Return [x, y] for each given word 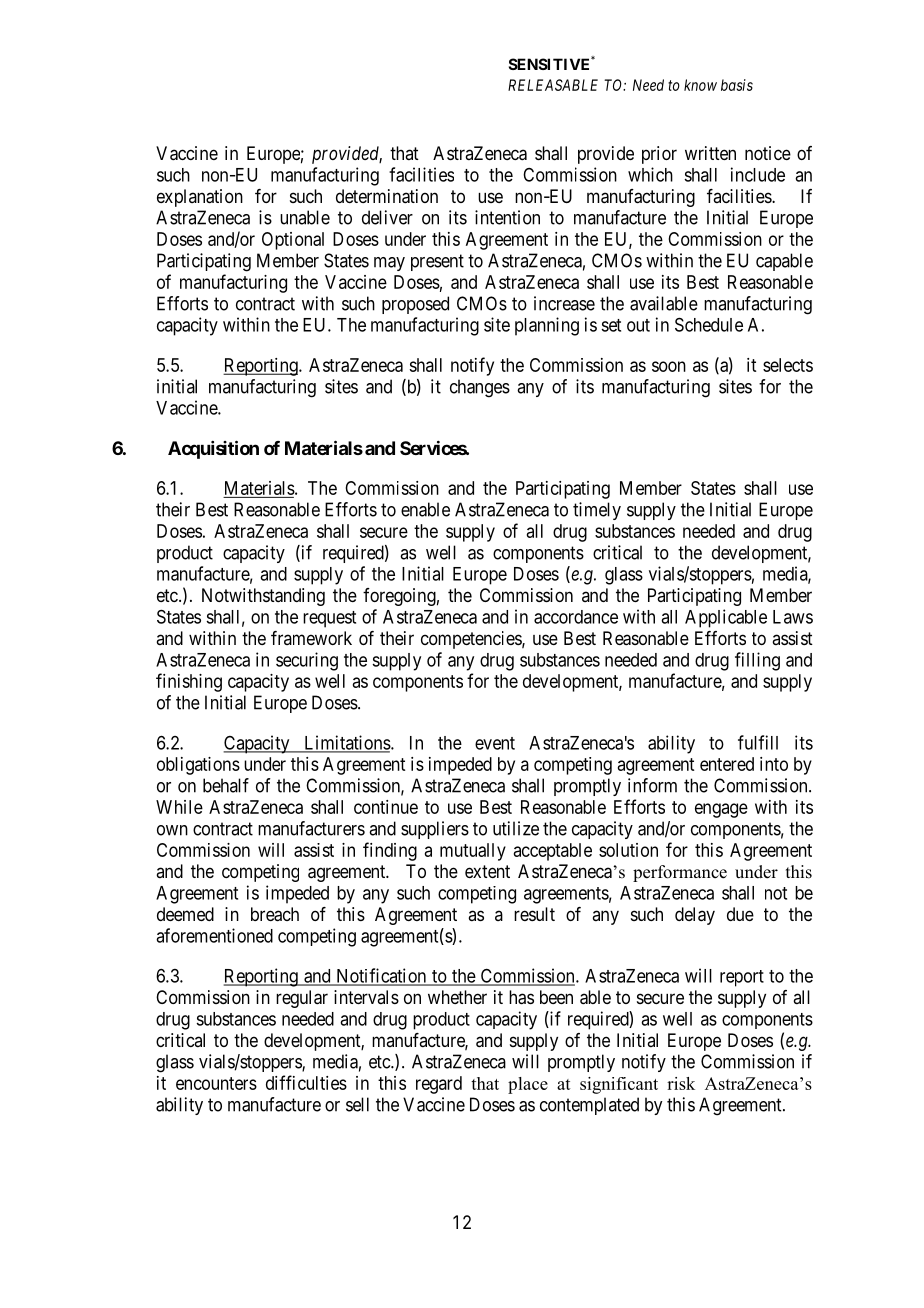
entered [727, 764]
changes [480, 388]
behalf [226, 785]
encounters [216, 1083]
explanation [200, 198]
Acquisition [213, 449]
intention [507, 217]
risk [681, 1083]
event [495, 743]
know [700, 85]
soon [669, 366]
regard [439, 1085]
